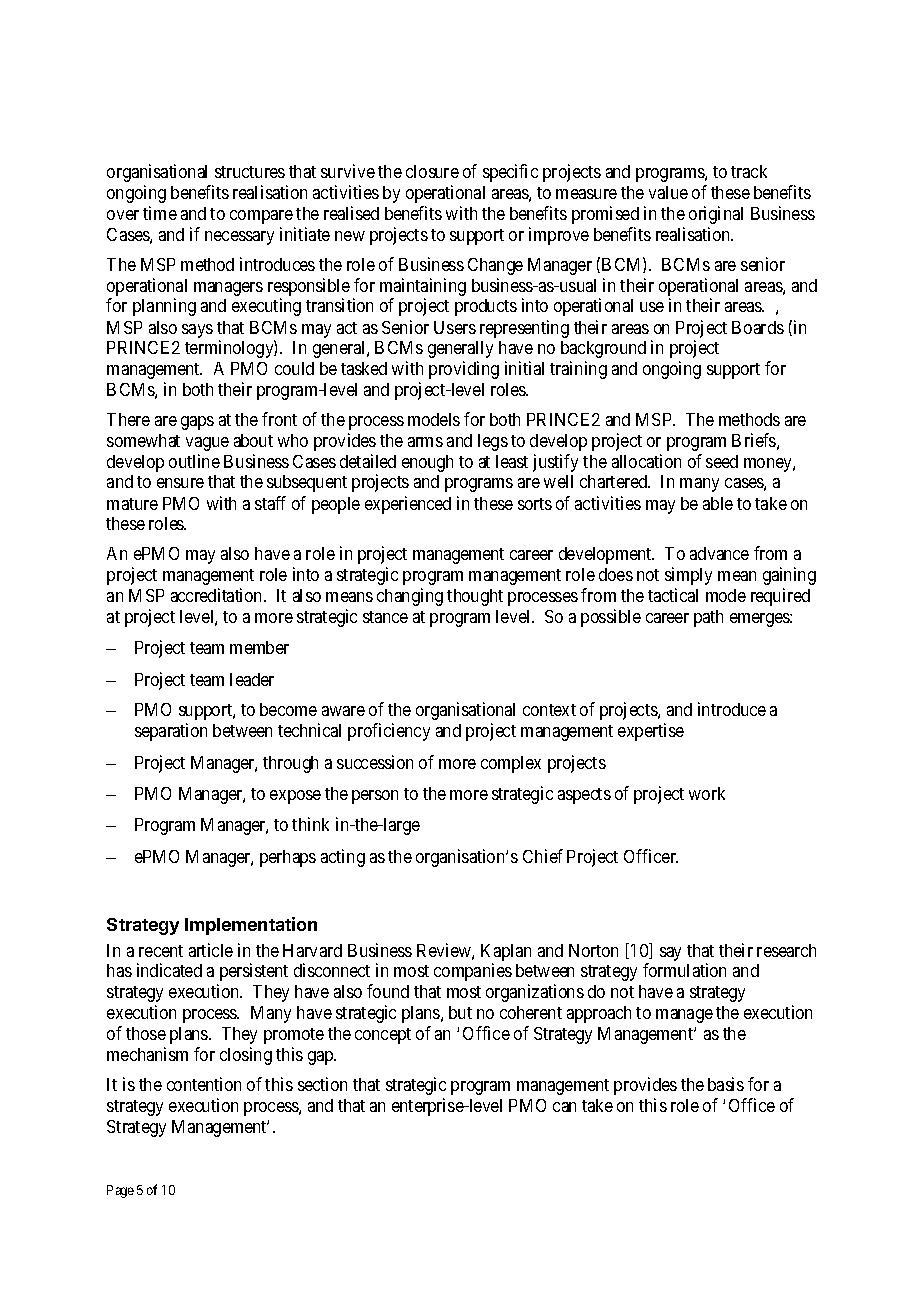 This screenshot has height=1308, width=924. Describe the element at coordinates (180, 483) in the screenshot. I see `ensure` at that location.
